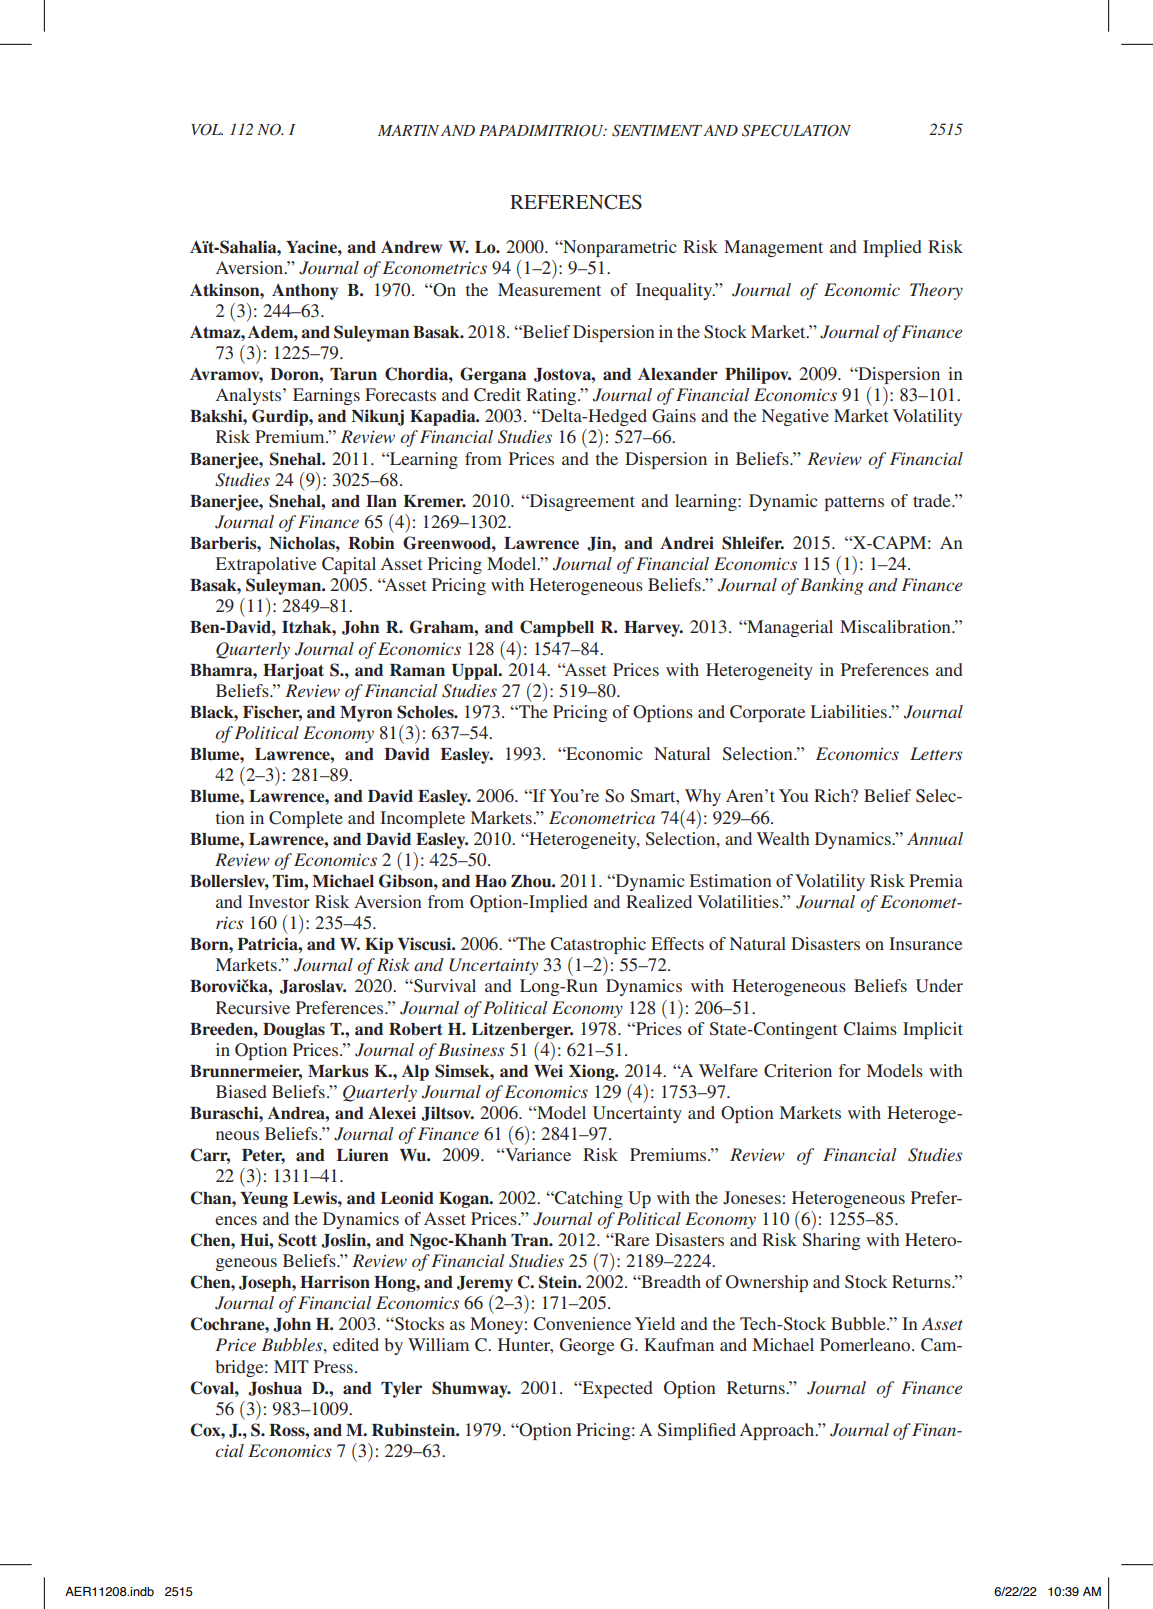 Image resolution: width=1153 pixels, height=1609 pixels. I want to click on SENTIMENT, so click(657, 130).
